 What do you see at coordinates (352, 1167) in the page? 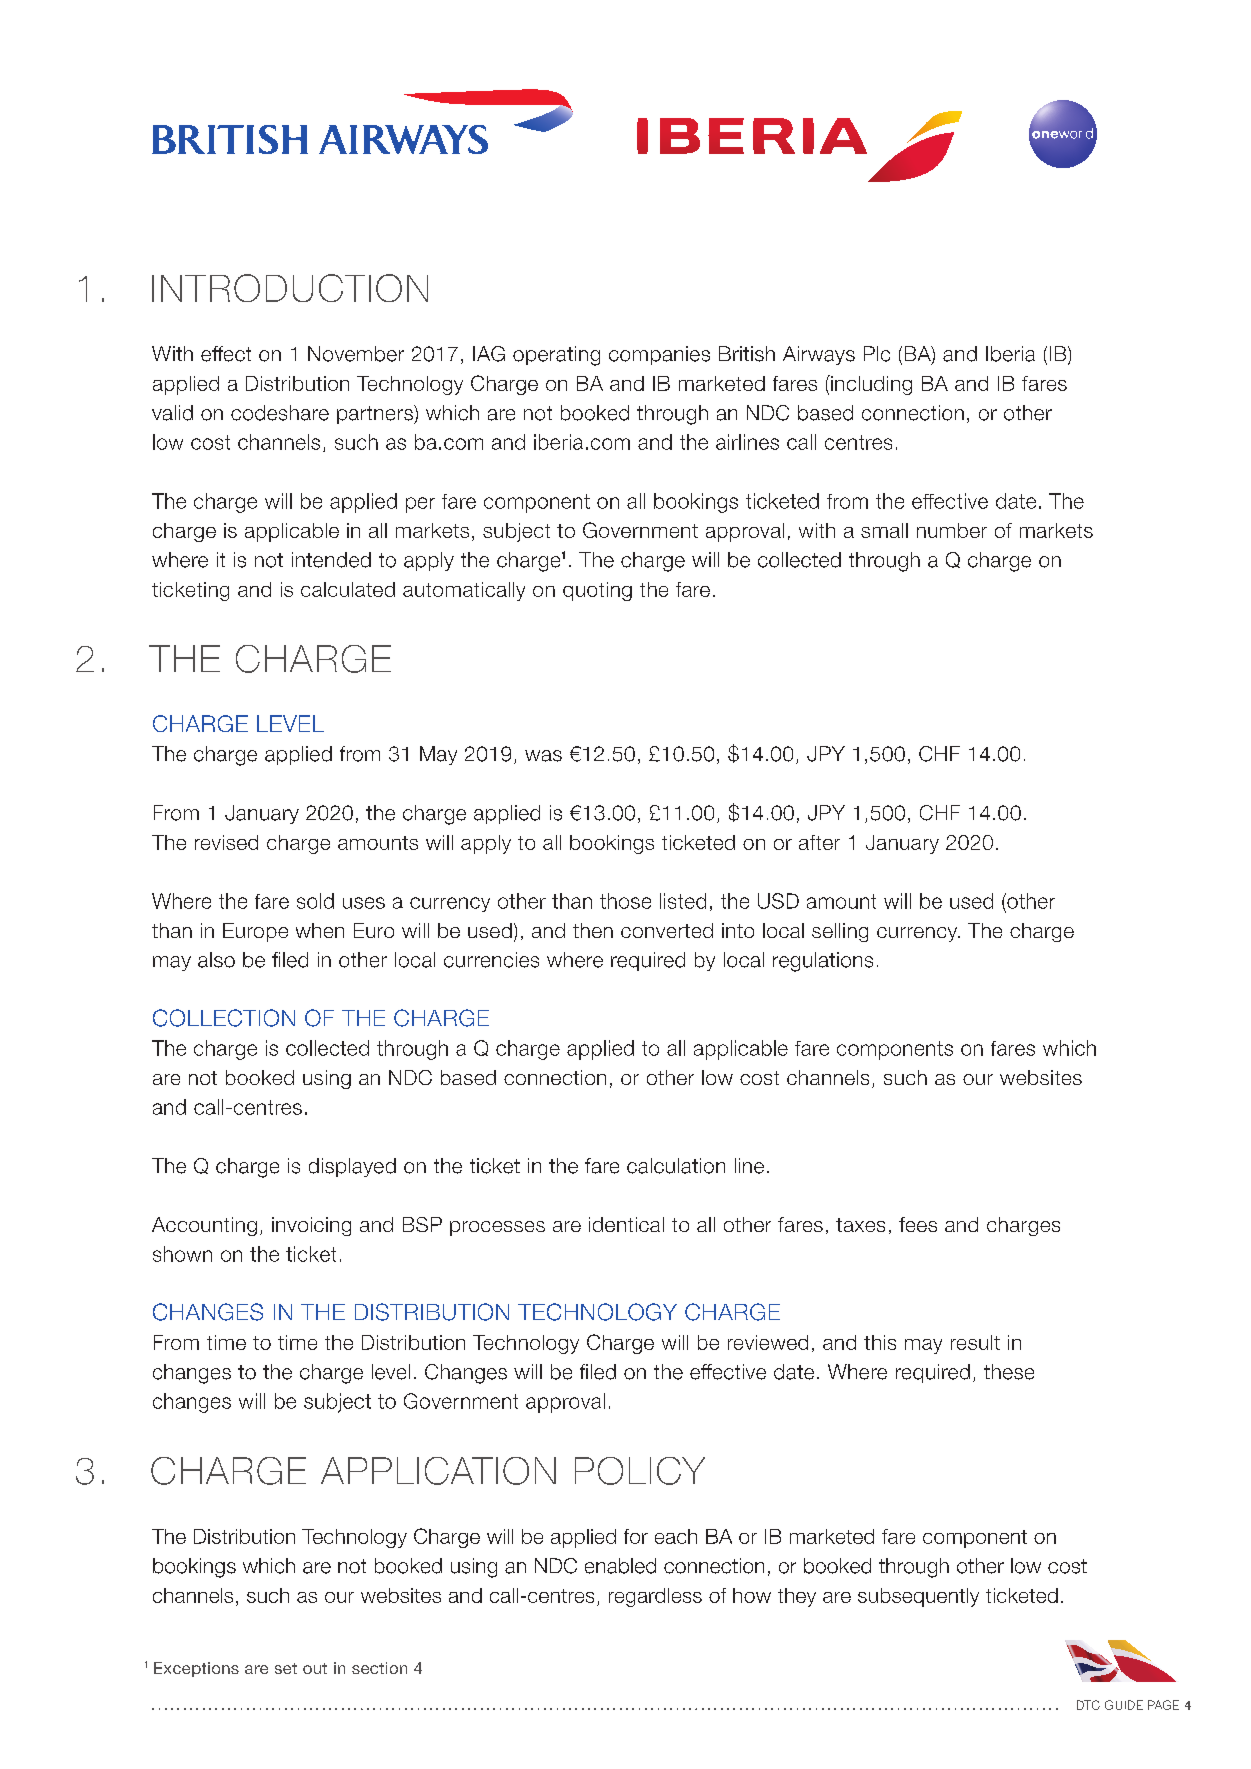
I see `displayed` at bounding box center [352, 1167].
